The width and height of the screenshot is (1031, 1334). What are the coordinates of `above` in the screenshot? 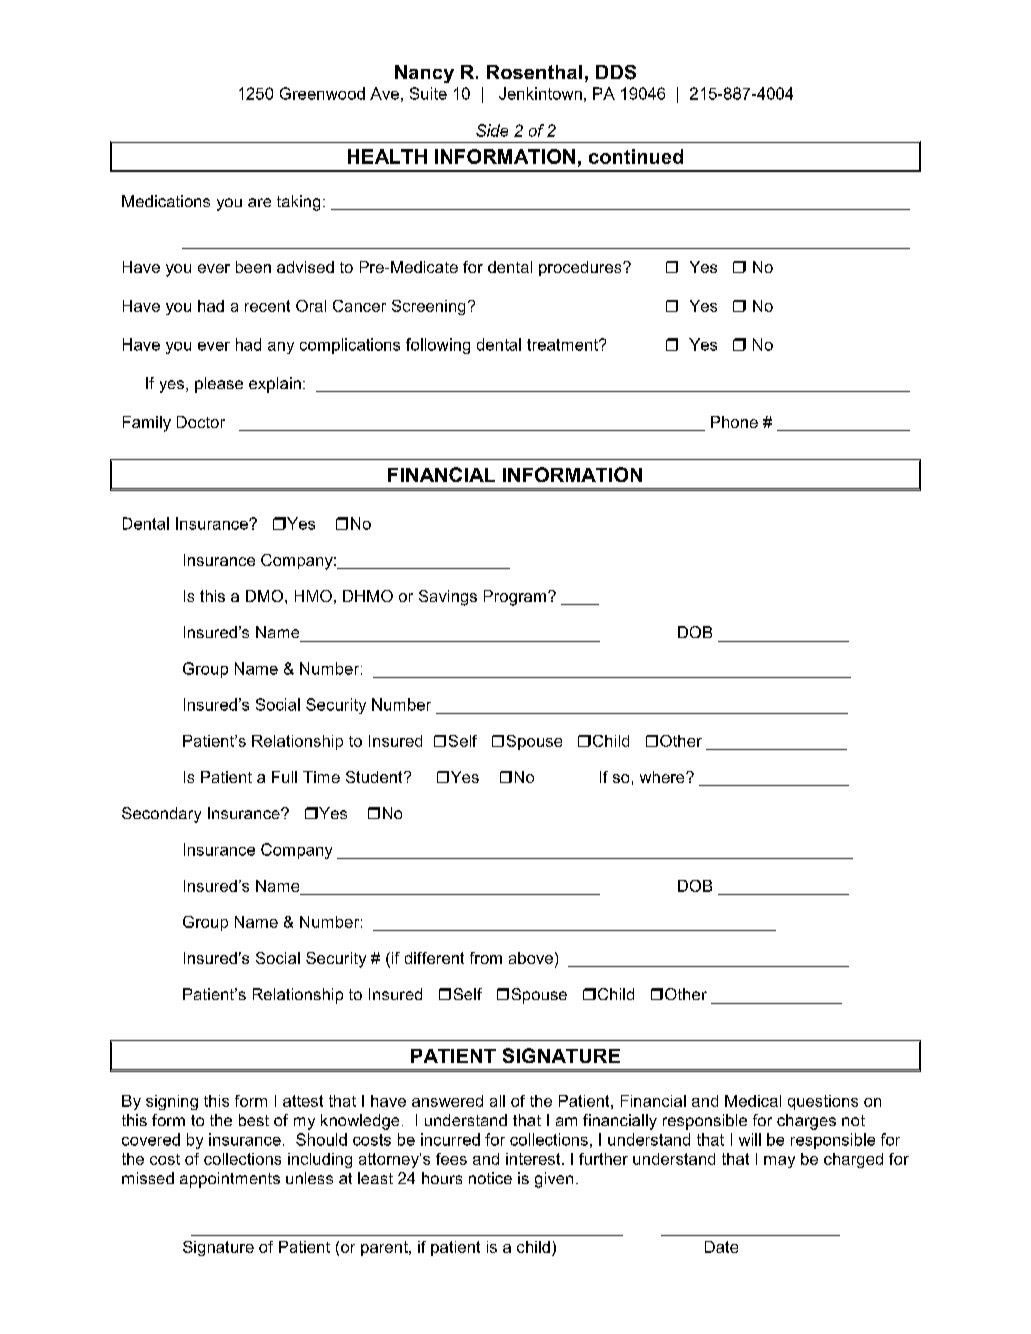 It's located at (531, 958).
